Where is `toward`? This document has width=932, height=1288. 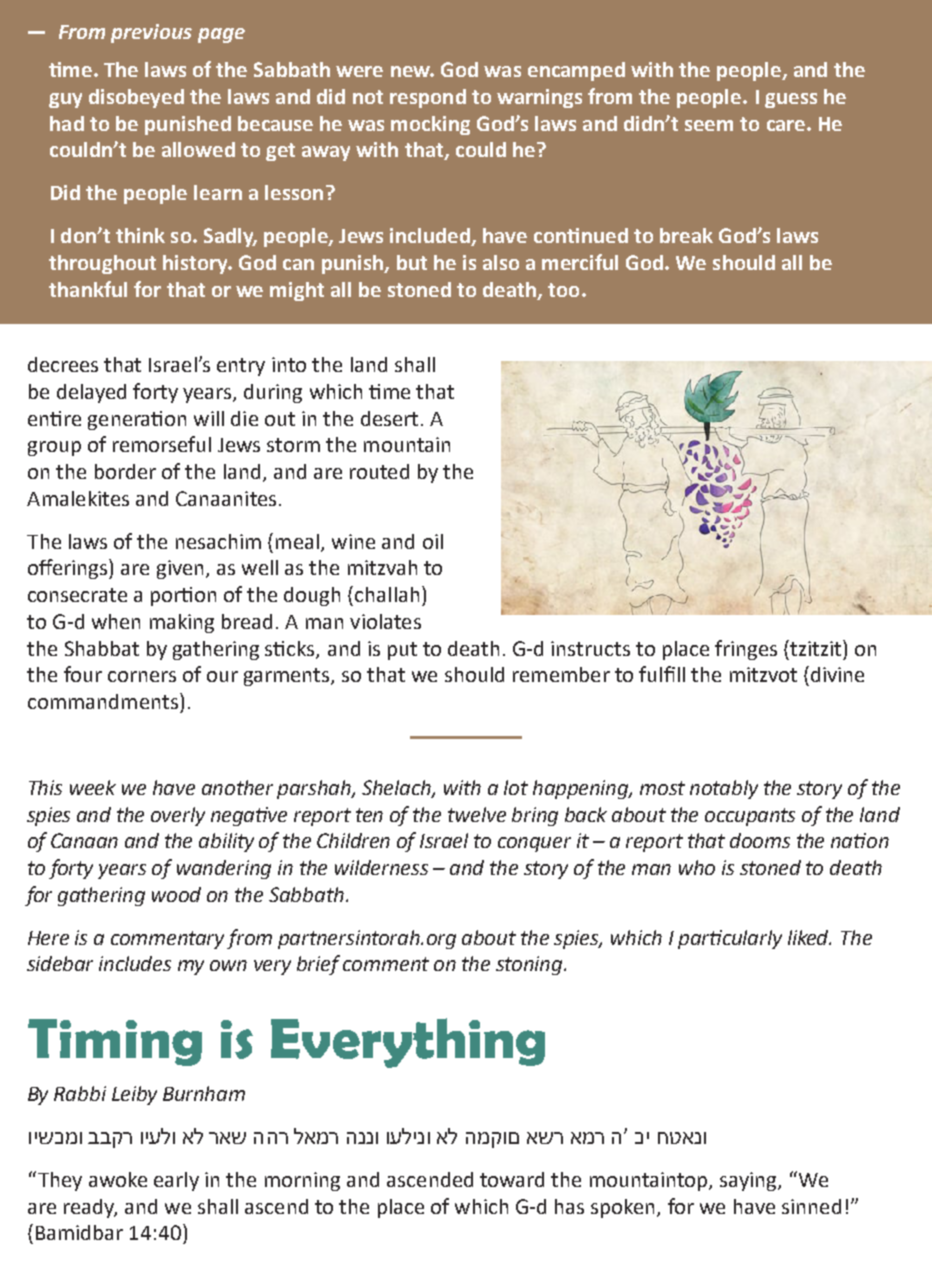 toward is located at coordinates (512, 1179).
